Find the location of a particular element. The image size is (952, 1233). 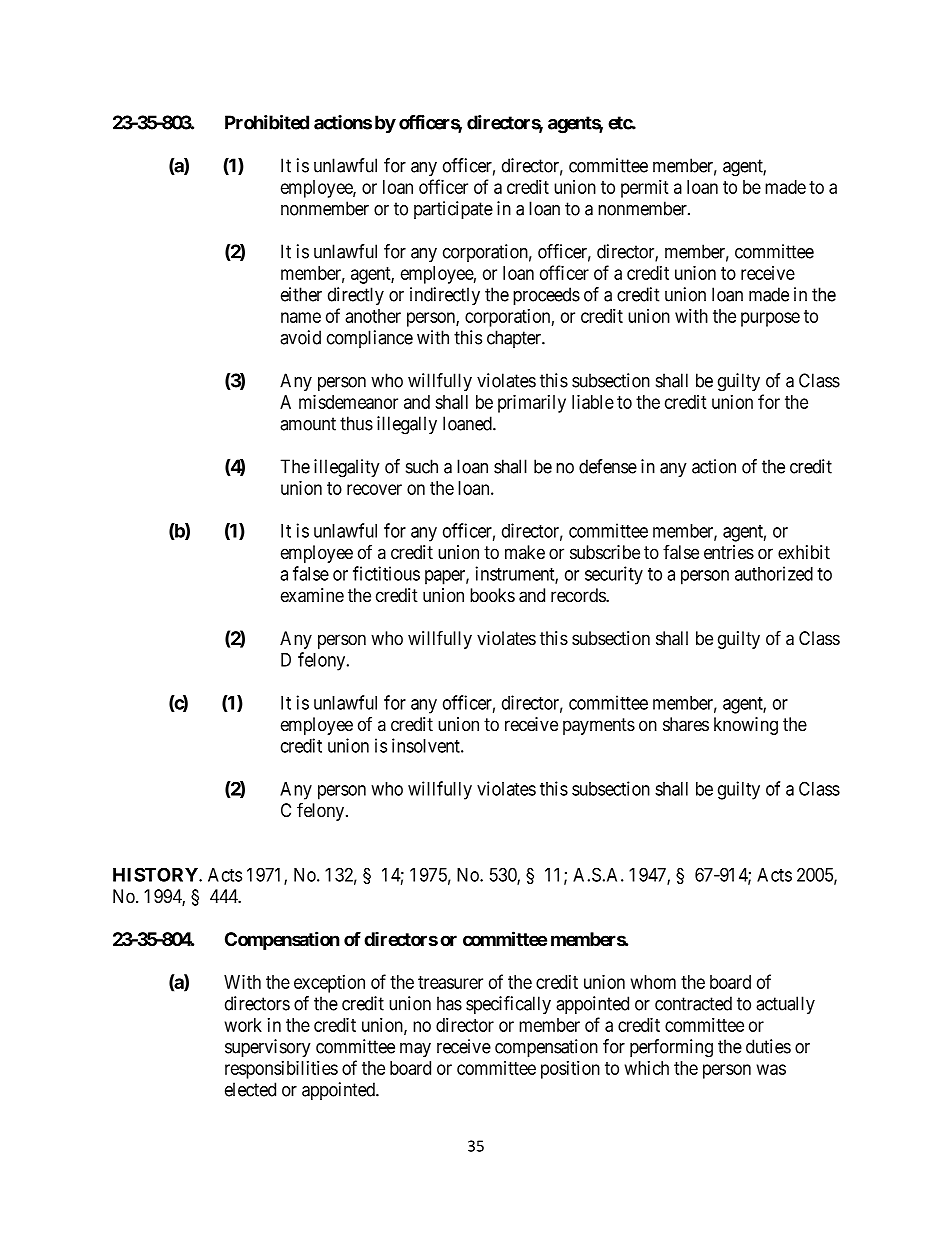

payments is located at coordinates (599, 726).
